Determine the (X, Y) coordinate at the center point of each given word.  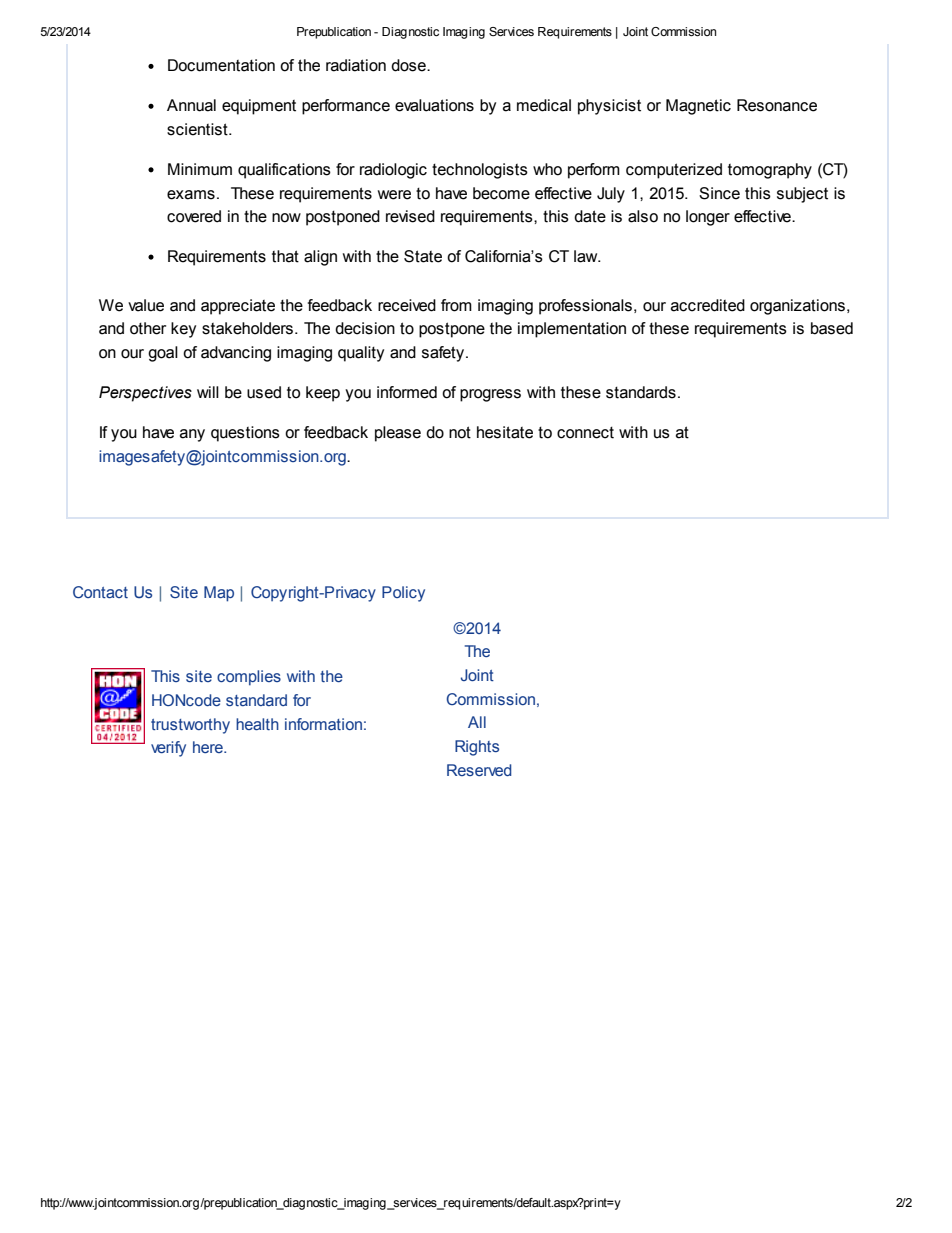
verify (168, 749)
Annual (191, 105)
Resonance (777, 105)
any (192, 435)
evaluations (434, 105)
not (460, 432)
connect (585, 432)
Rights (477, 748)
